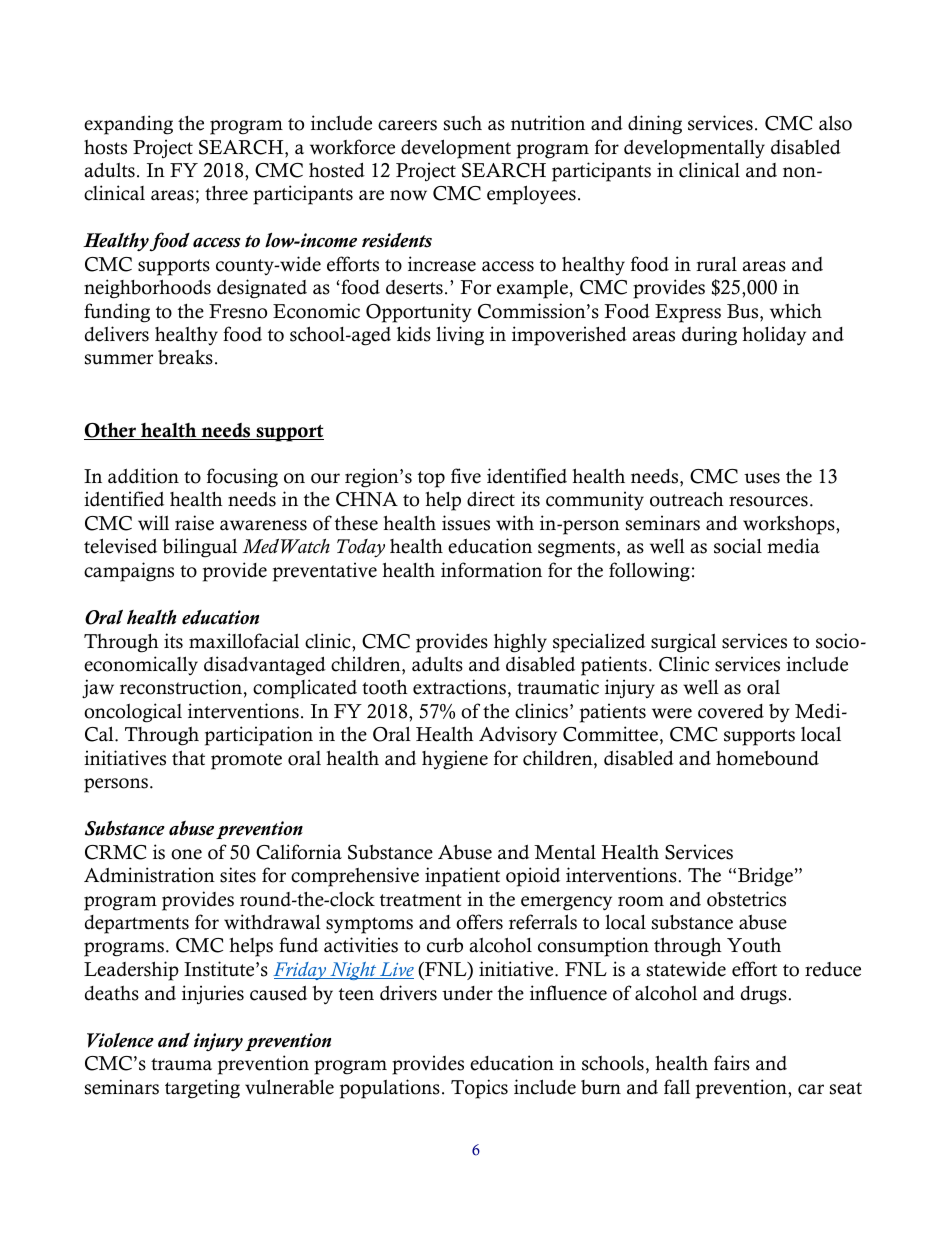  What do you see at coordinates (143, 476) in the page?
I see `addition` at bounding box center [143, 476].
